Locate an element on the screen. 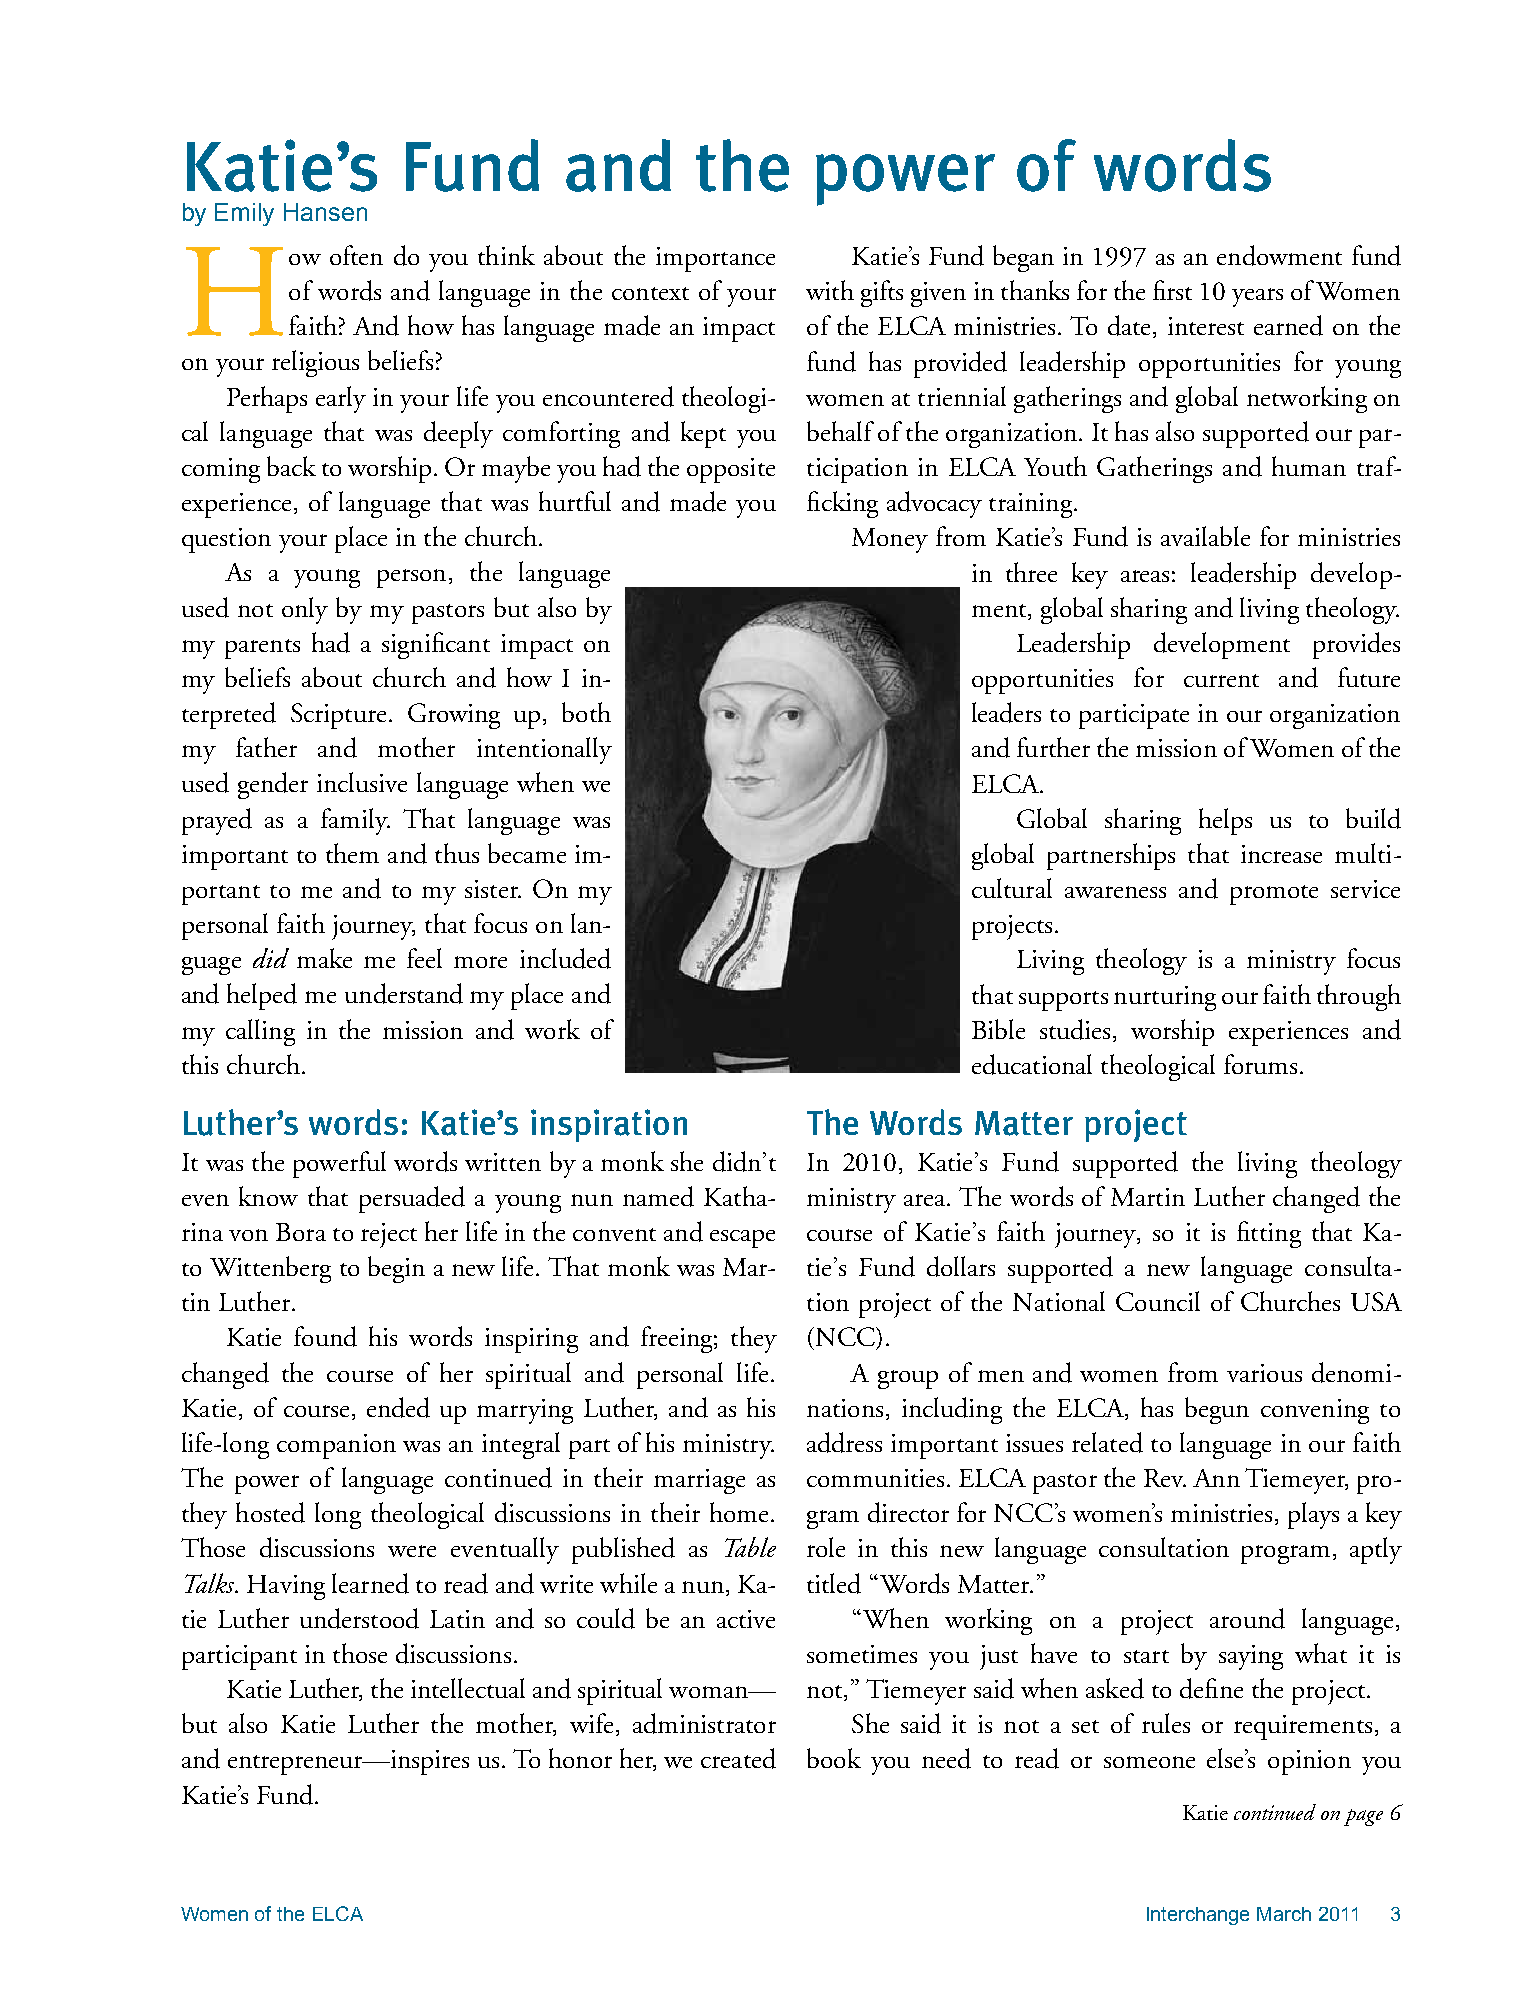 The width and height of the screenshot is (1537, 1989). often is located at coordinates (356, 255).
